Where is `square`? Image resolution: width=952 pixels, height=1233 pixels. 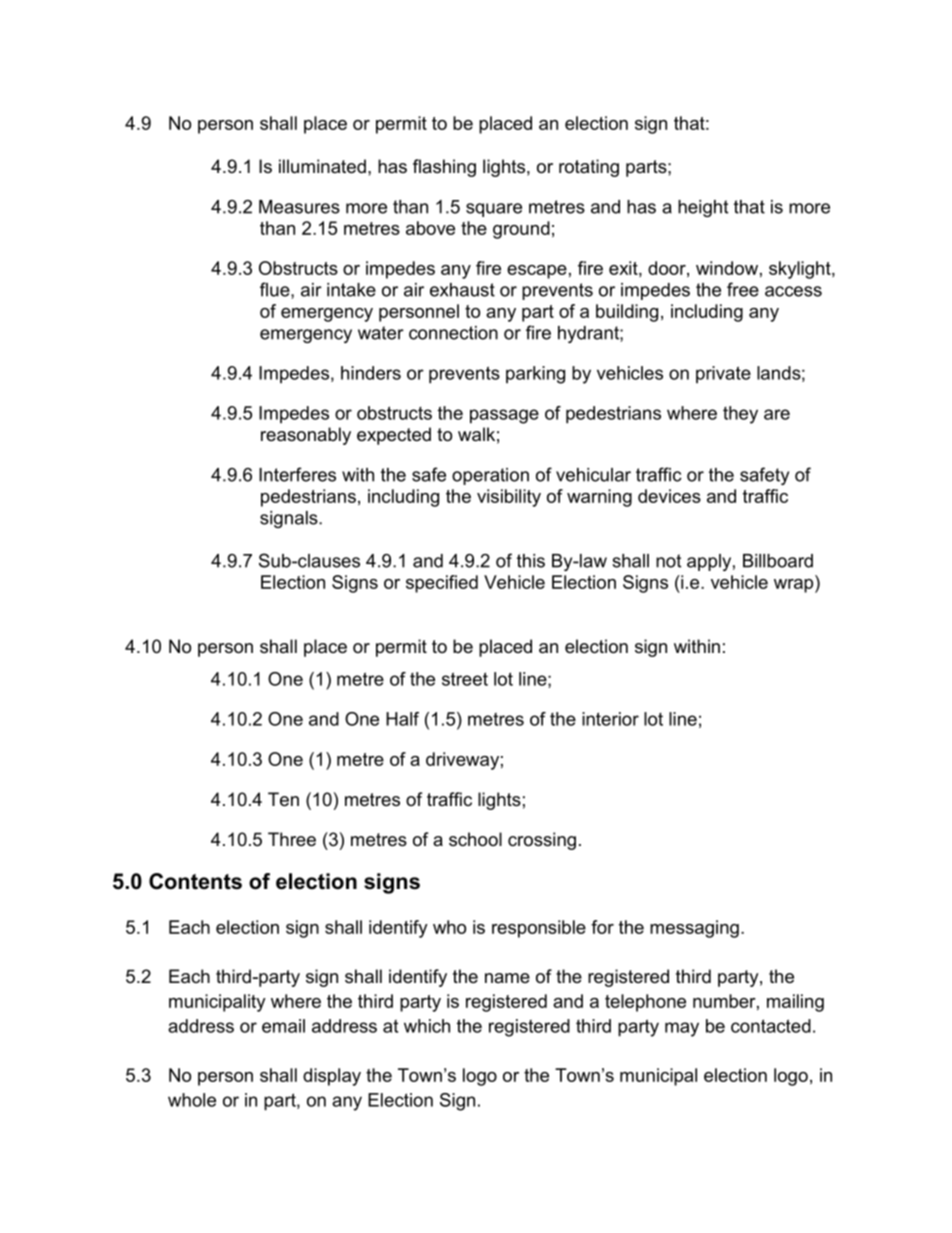
square is located at coordinates (494, 210).
